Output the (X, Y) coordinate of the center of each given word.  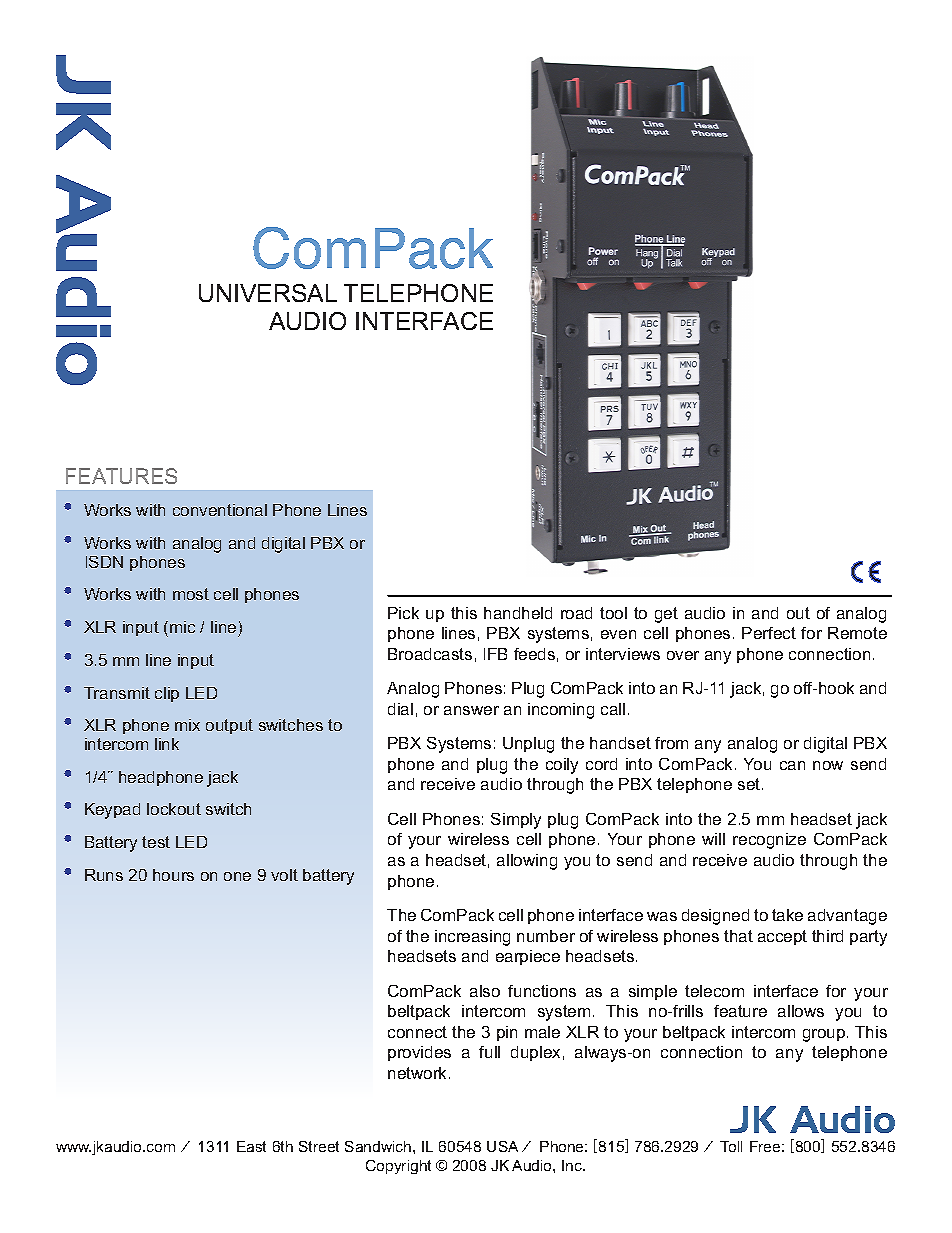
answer (471, 710)
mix (187, 725)
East (251, 1146)
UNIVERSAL (268, 293)
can (792, 765)
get (666, 615)
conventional (220, 510)
